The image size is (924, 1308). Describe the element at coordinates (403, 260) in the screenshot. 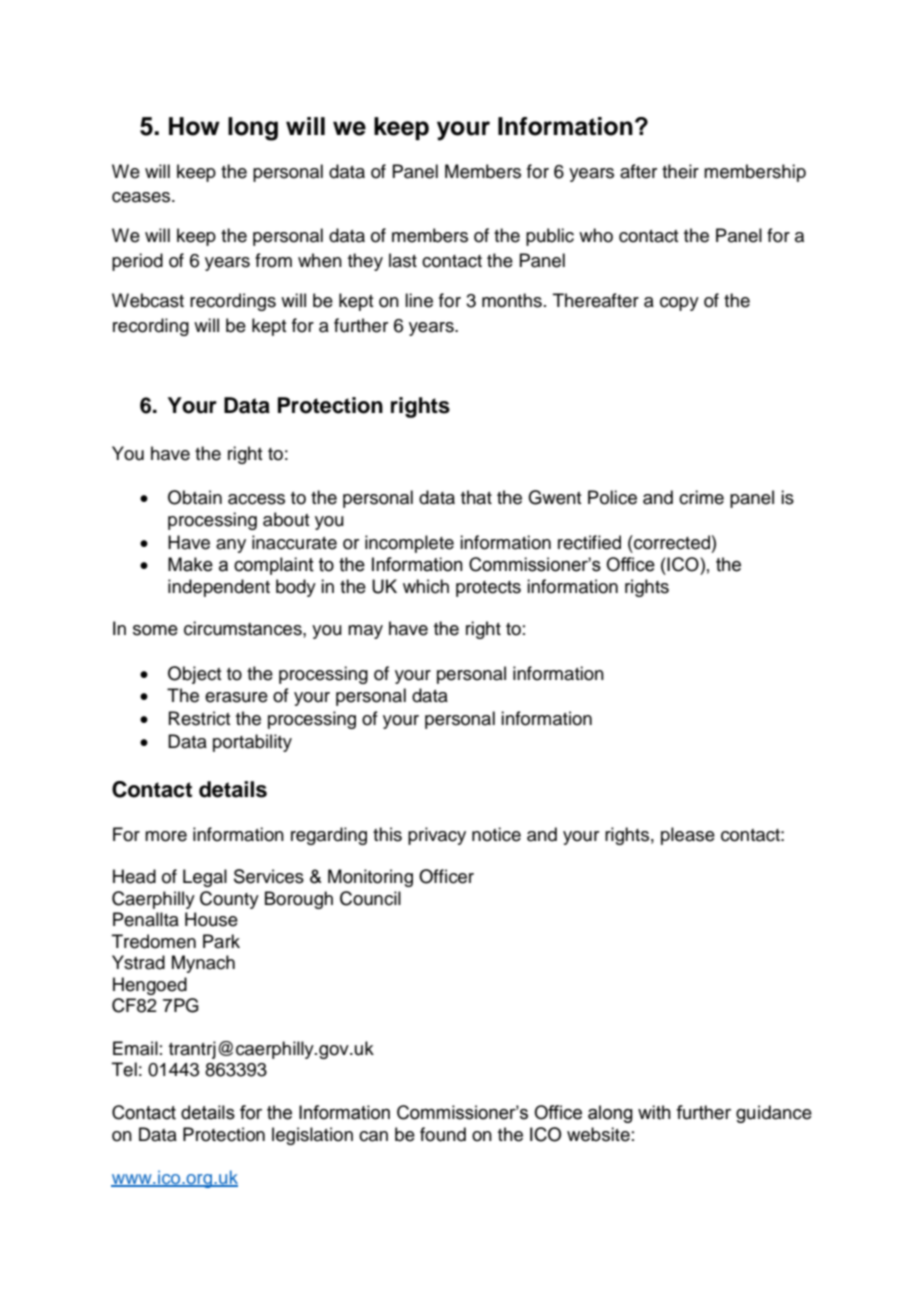

I see `last` at that location.
